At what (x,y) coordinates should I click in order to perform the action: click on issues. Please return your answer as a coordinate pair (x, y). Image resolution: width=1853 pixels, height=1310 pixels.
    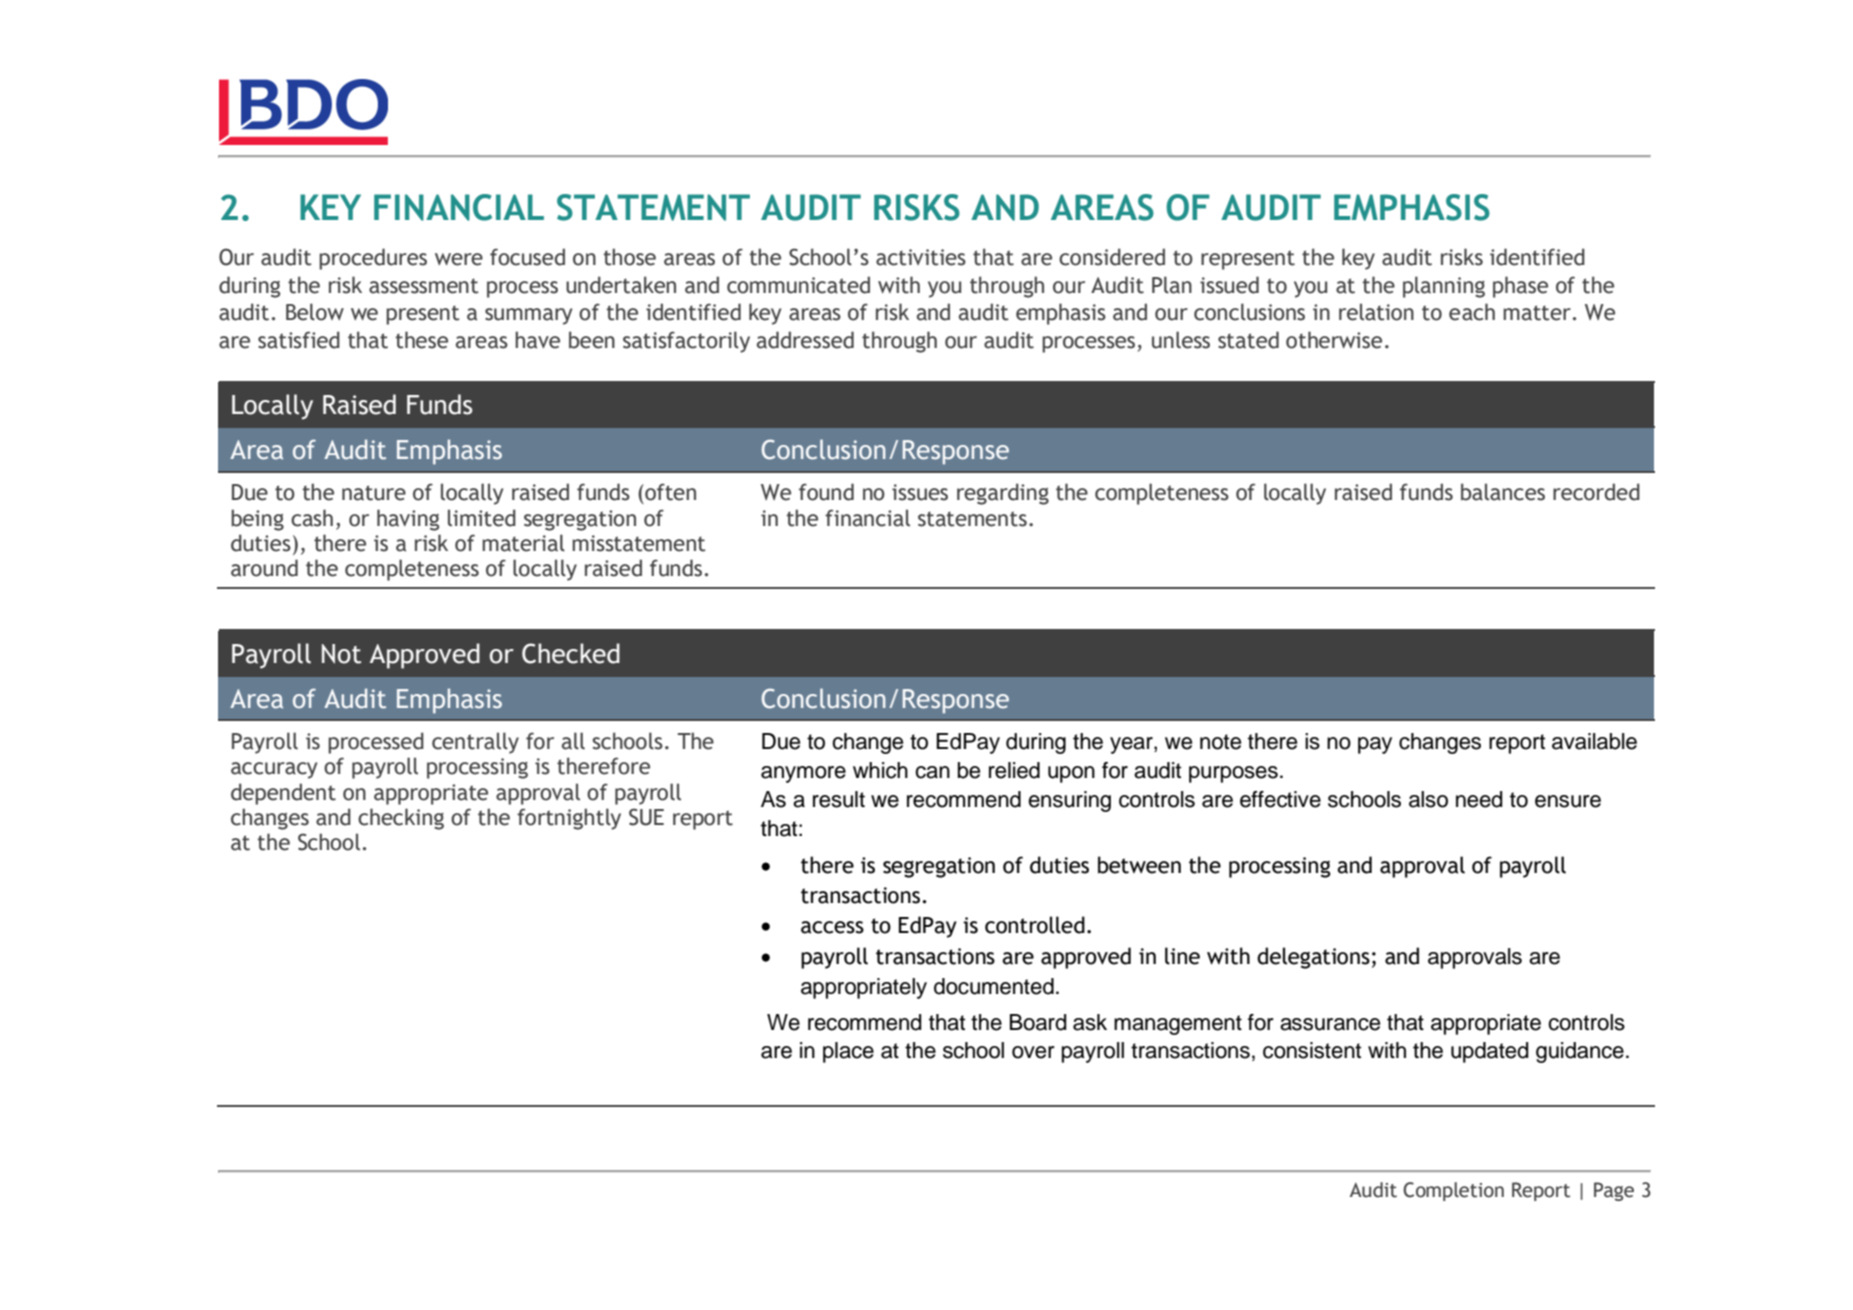
    Looking at the image, I should click on (920, 492).
